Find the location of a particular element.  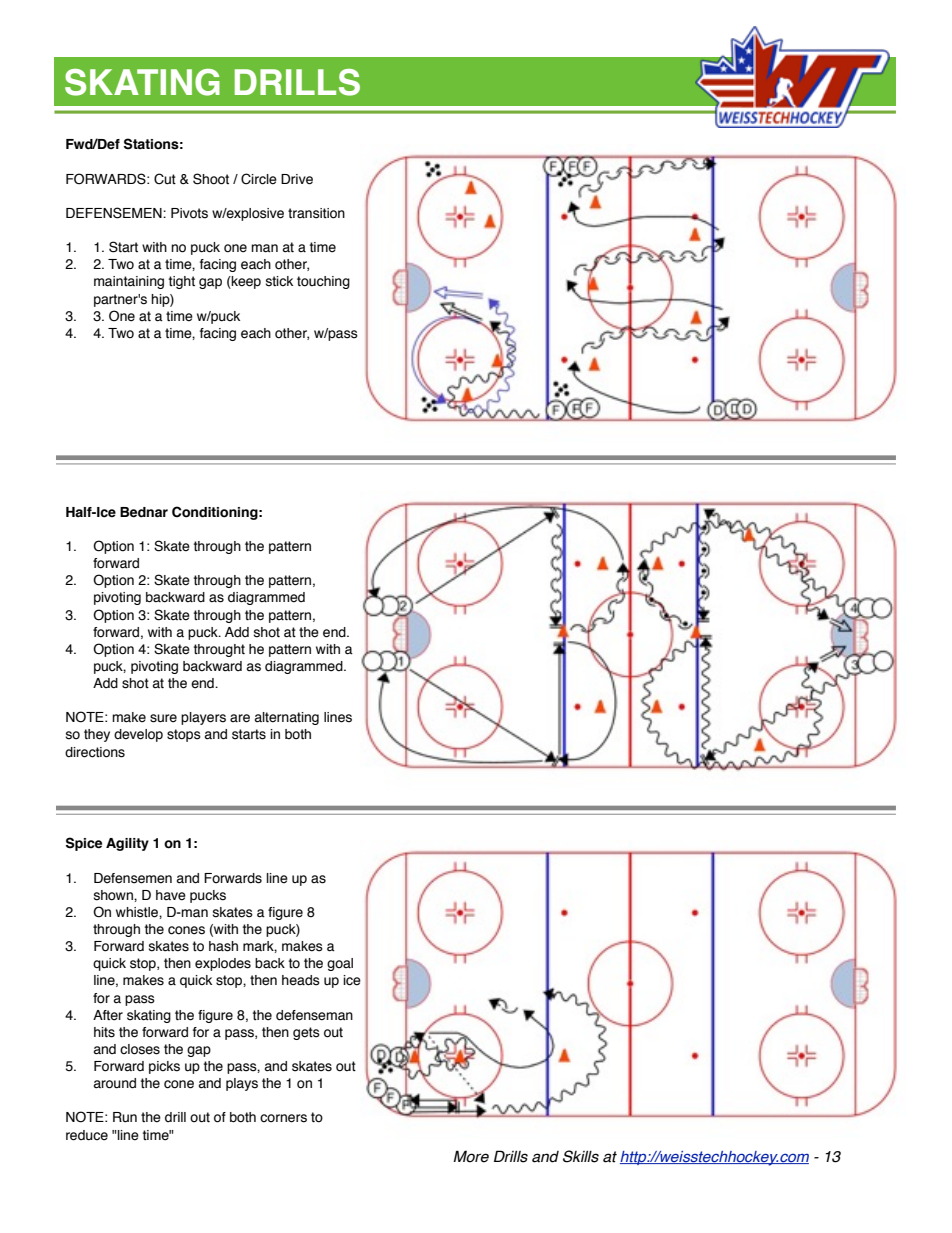

transition is located at coordinates (316, 213).
